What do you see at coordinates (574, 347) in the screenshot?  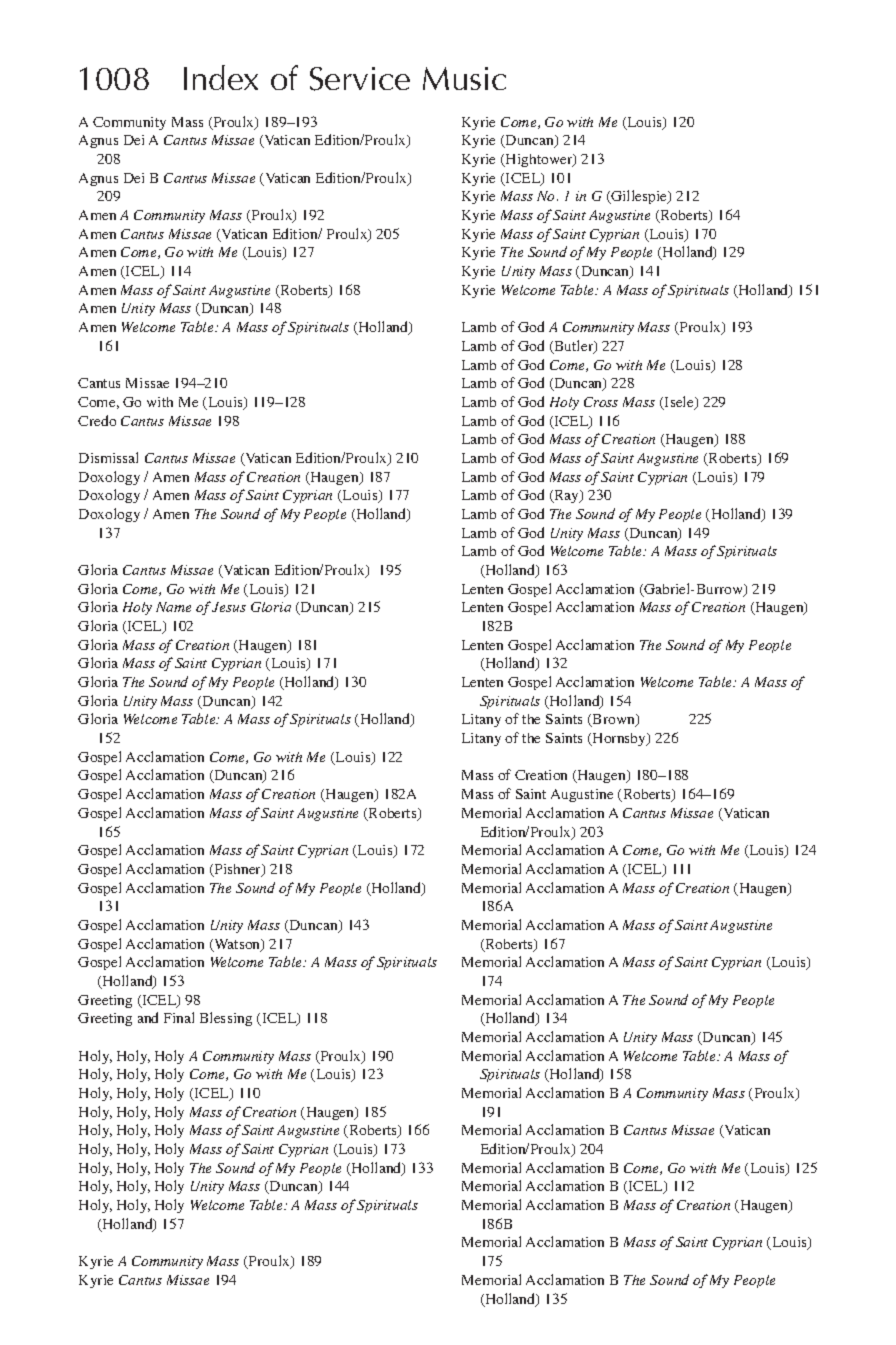 I see `Butler` at bounding box center [574, 347].
